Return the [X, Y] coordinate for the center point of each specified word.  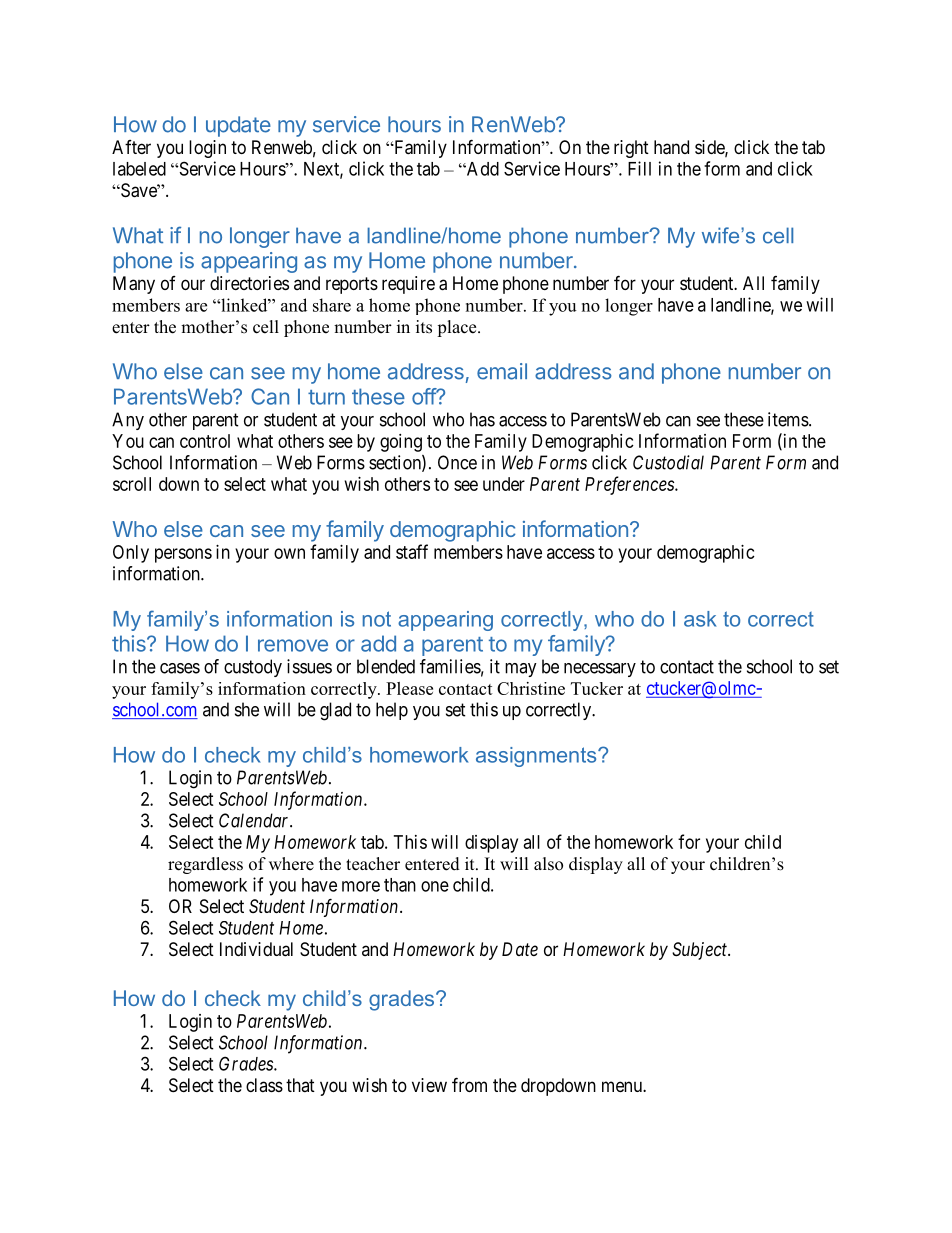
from [469, 1084]
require [408, 285]
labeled [139, 169]
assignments [537, 757]
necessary [600, 670]
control [205, 441]
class [264, 1085]
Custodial [668, 462]
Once [457, 462]
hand [671, 147]
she [247, 709]
